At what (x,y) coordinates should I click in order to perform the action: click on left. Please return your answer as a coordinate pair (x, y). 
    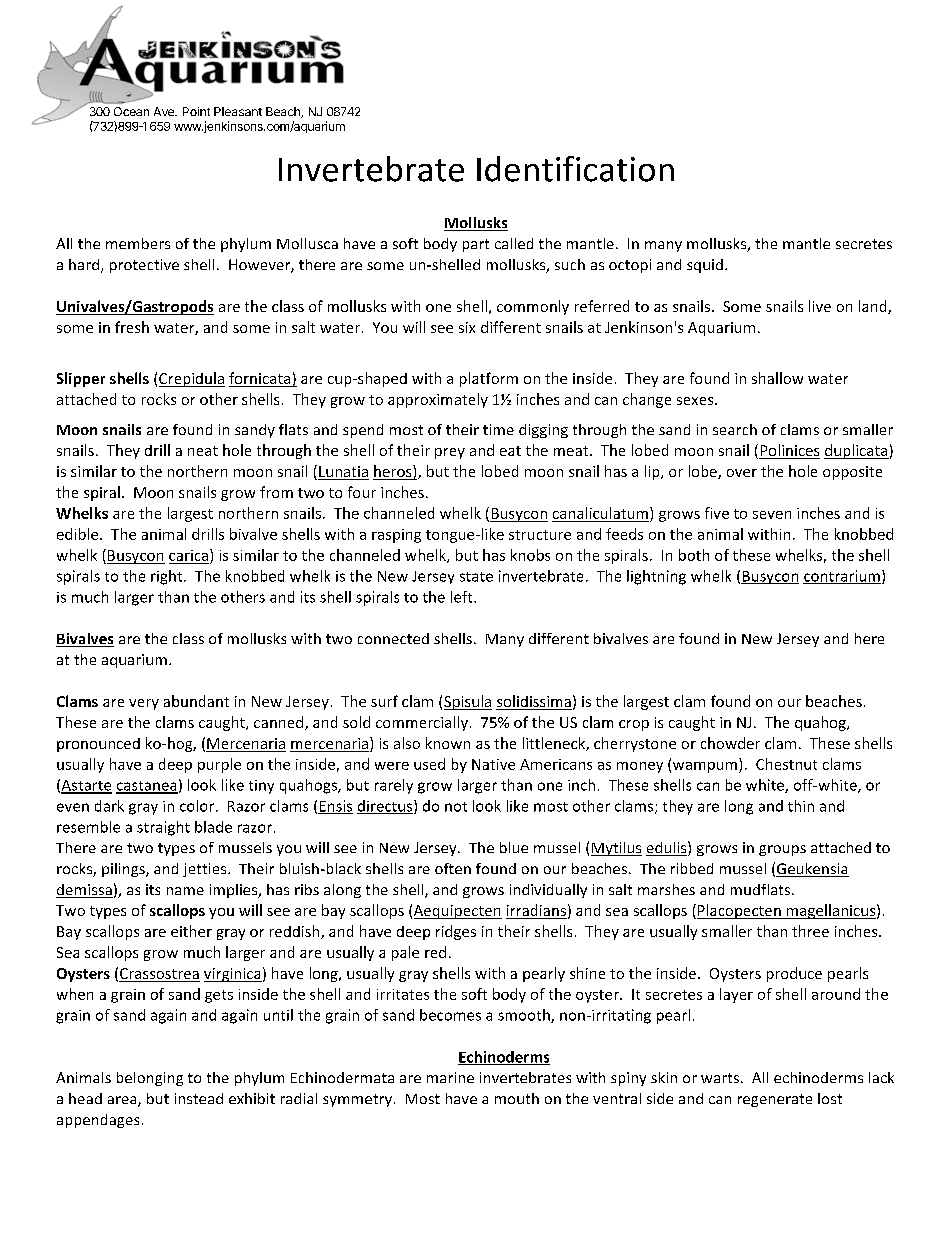
    Looking at the image, I should click on (463, 597).
